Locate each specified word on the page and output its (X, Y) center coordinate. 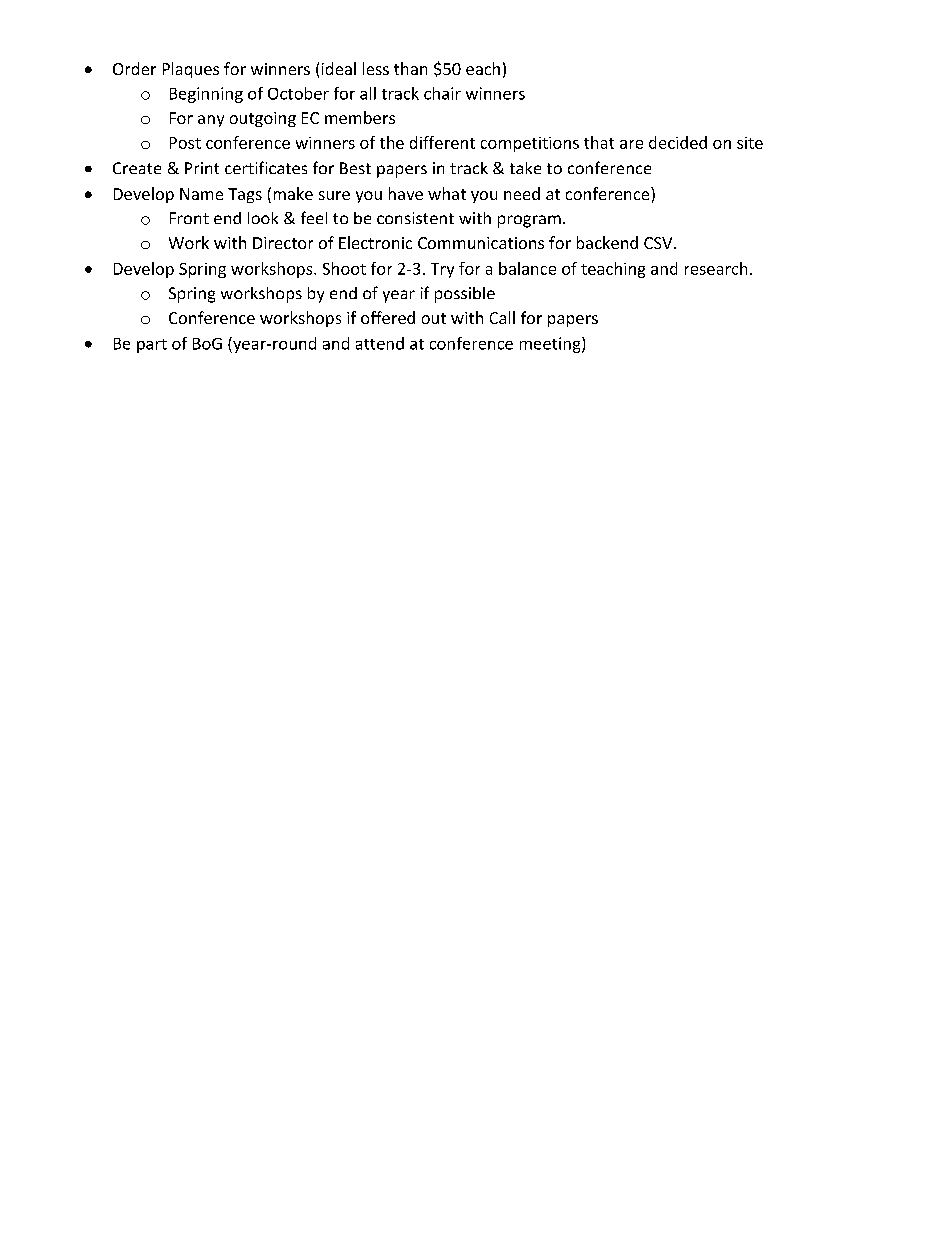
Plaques (191, 70)
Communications (481, 243)
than (410, 68)
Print (202, 168)
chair (442, 93)
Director (283, 243)
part (152, 346)
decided (678, 142)
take (525, 168)
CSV (659, 243)
